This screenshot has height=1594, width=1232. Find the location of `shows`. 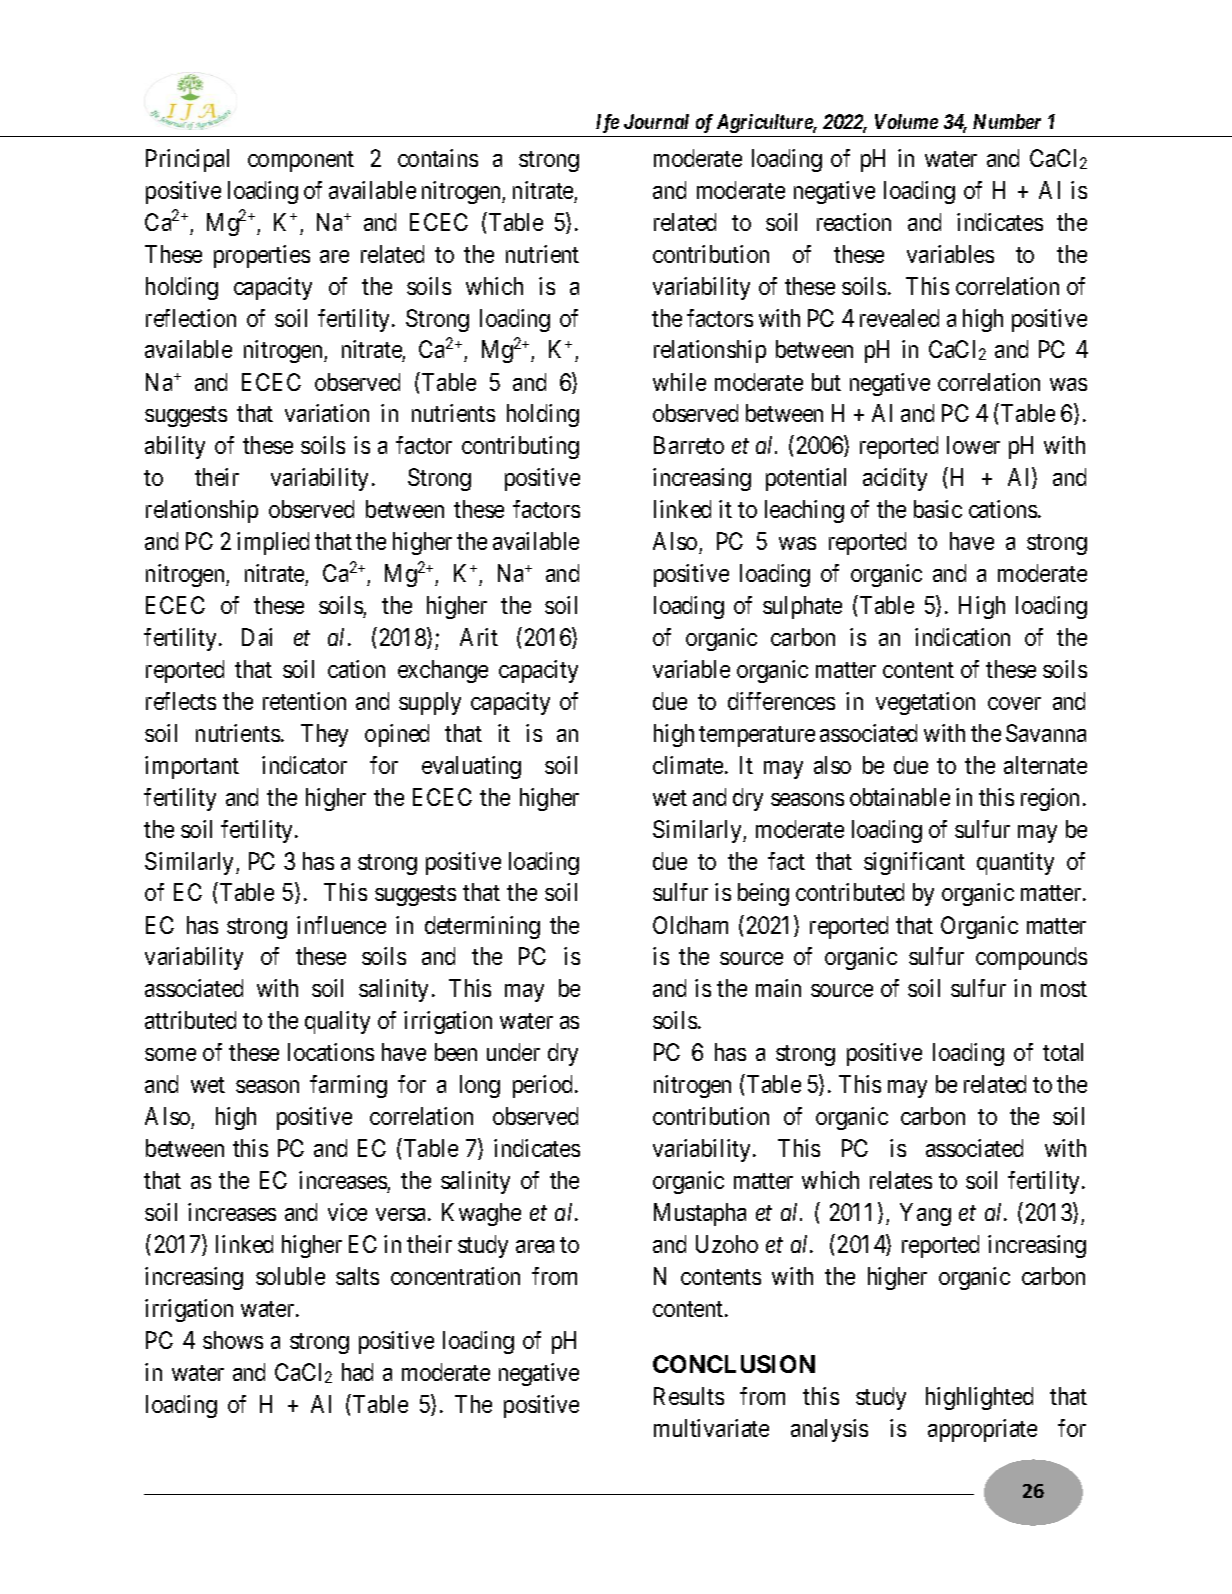

shows is located at coordinates (233, 1340).
